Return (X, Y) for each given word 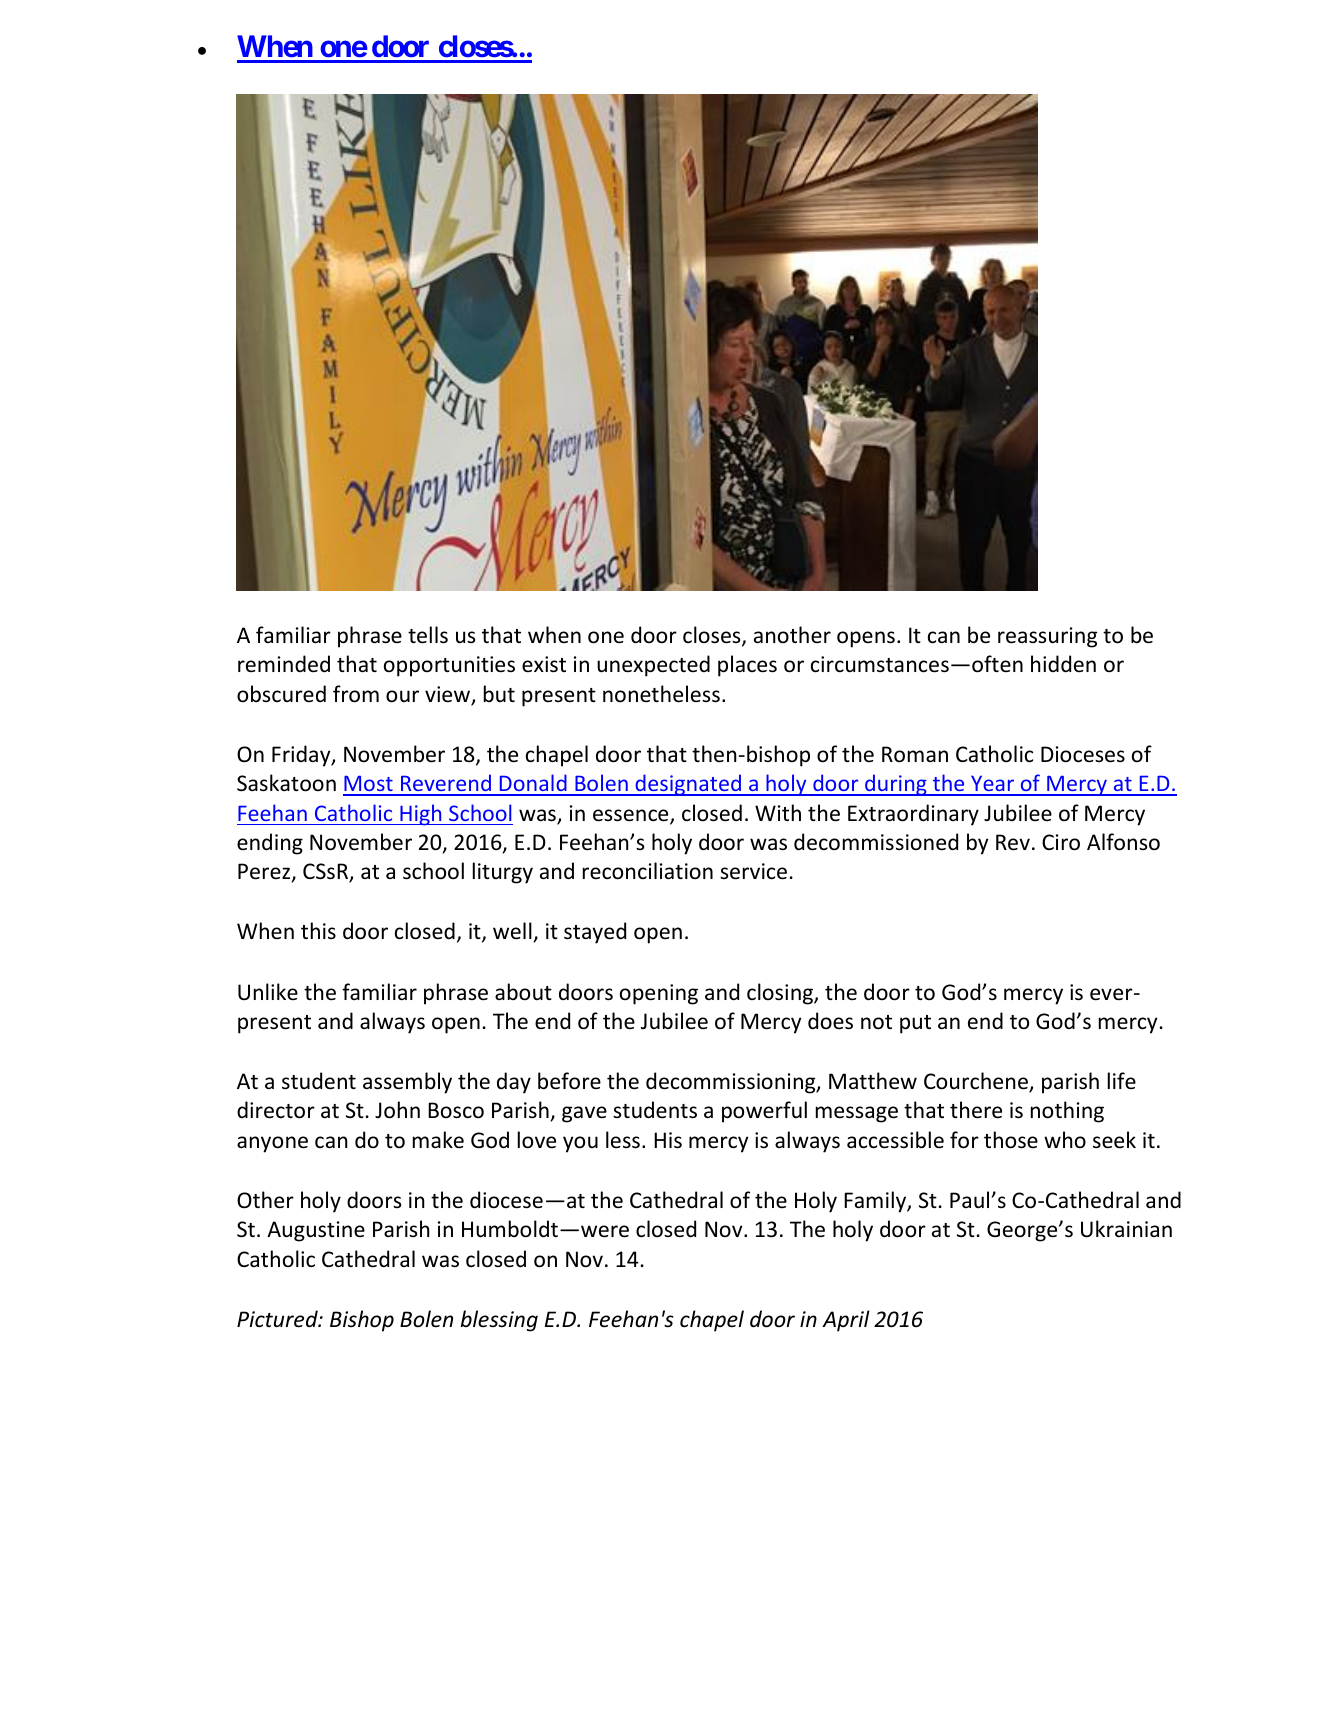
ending (270, 844)
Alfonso (1123, 842)
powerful (764, 1112)
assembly (407, 1083)
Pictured (278, 1319)
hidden (1063, 664)
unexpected (653, 666)
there (976, 1110)
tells (428, 635)
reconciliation (648, 871)
